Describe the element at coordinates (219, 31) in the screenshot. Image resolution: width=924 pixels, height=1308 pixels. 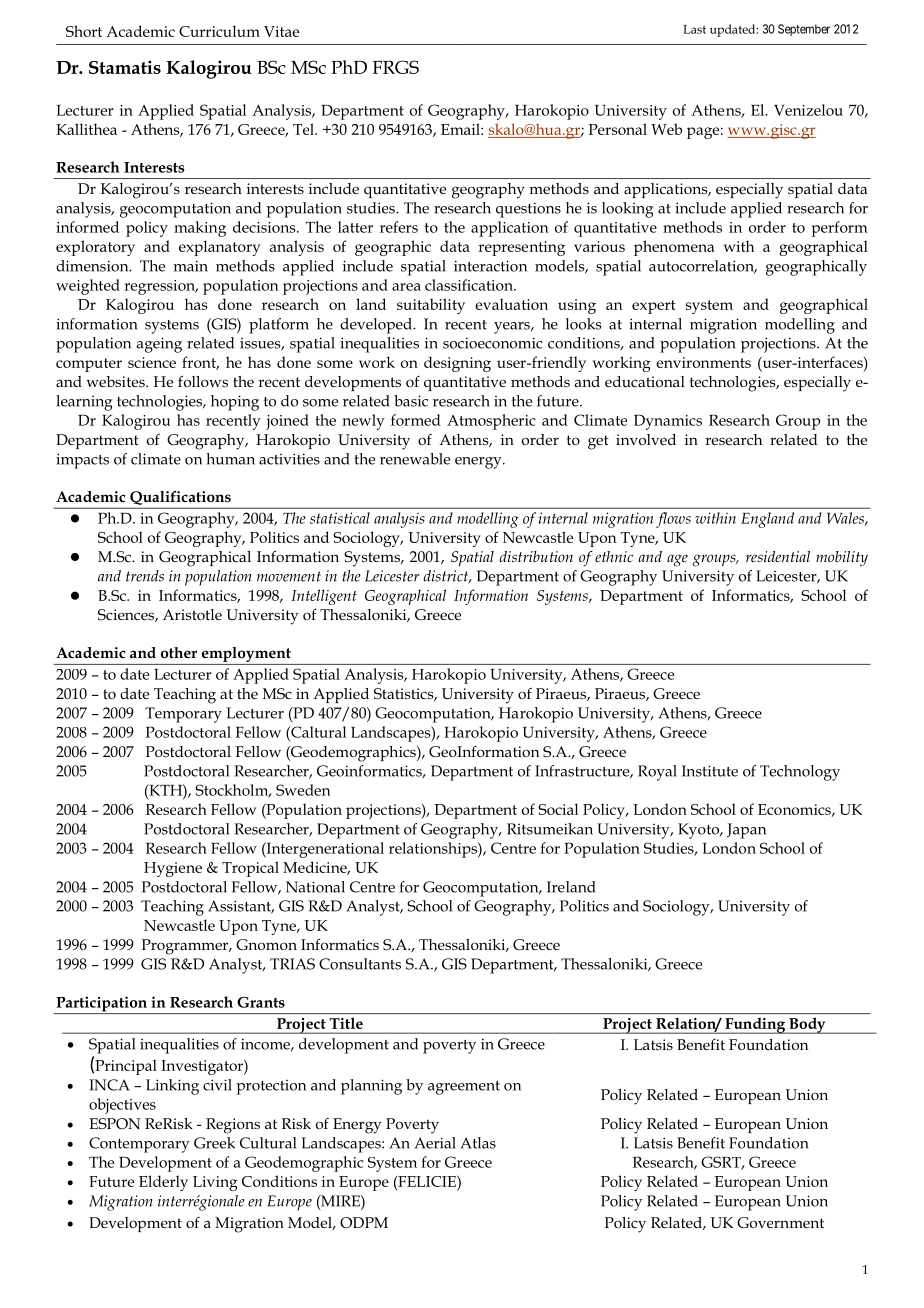
I see `Curriculum` at that location.
